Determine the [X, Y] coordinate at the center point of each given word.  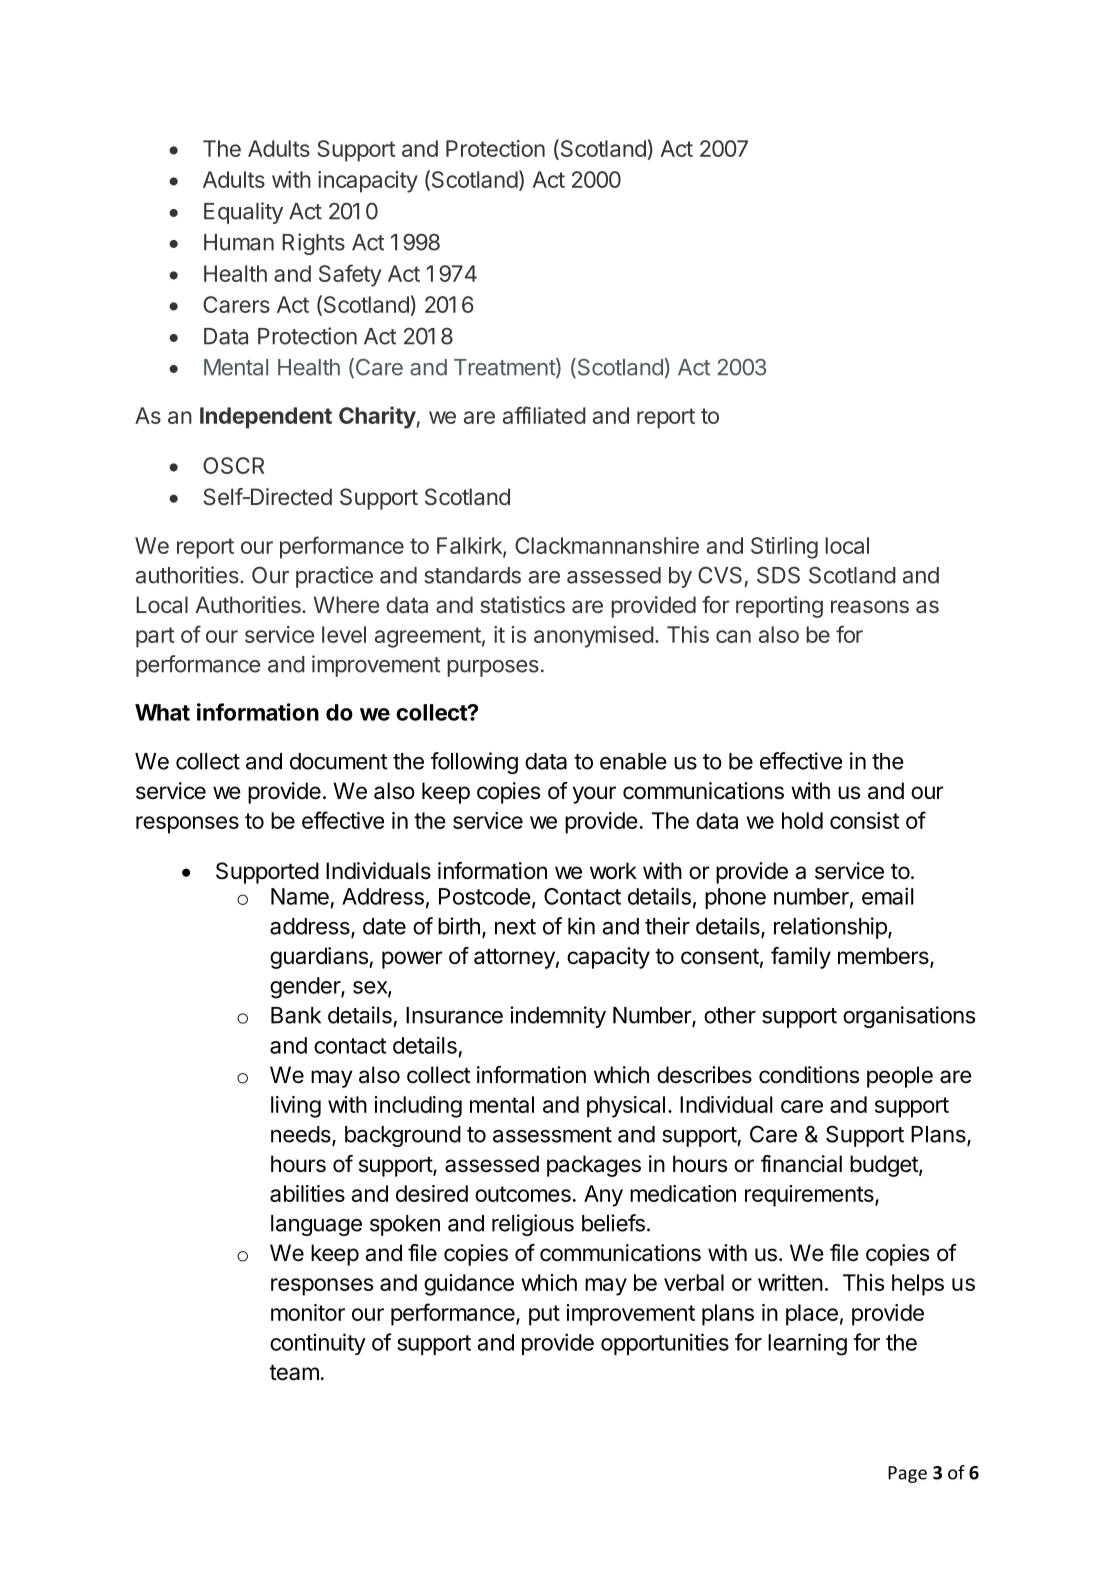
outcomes [523, 1194]
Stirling [784, 548]
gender [306, 988]
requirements [810, 1196]
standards [472, 575]
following [474, 763]
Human [239, 242]
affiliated [544, 415]
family [801, 958]
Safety [350, 275]
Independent [266, 418]
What [162, 712]
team [294, 1373]
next [515, 927]
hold [802, 820]
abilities [307, 1193]
